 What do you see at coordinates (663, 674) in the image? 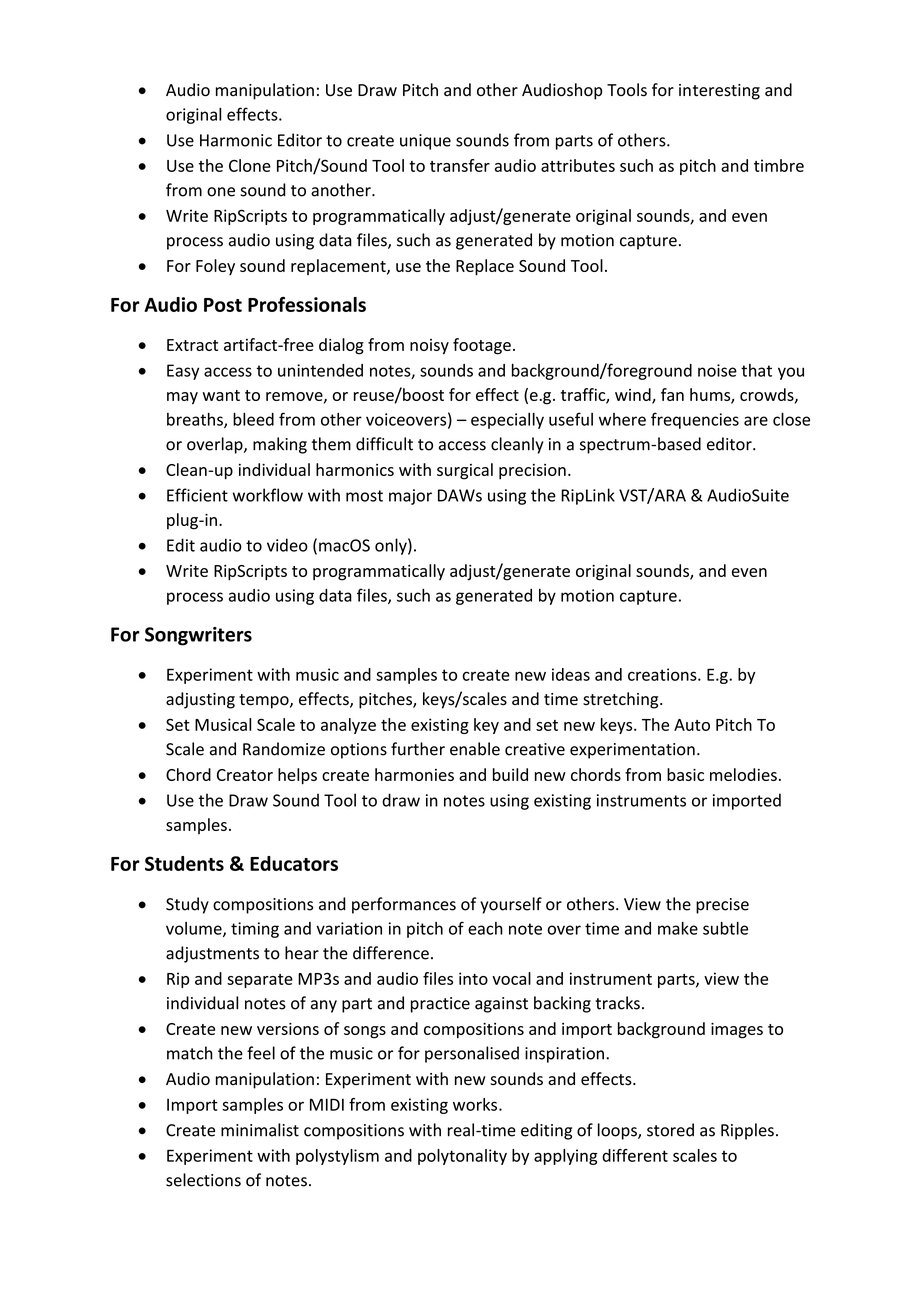
I see `creations` at bounding box center [663, 674].
